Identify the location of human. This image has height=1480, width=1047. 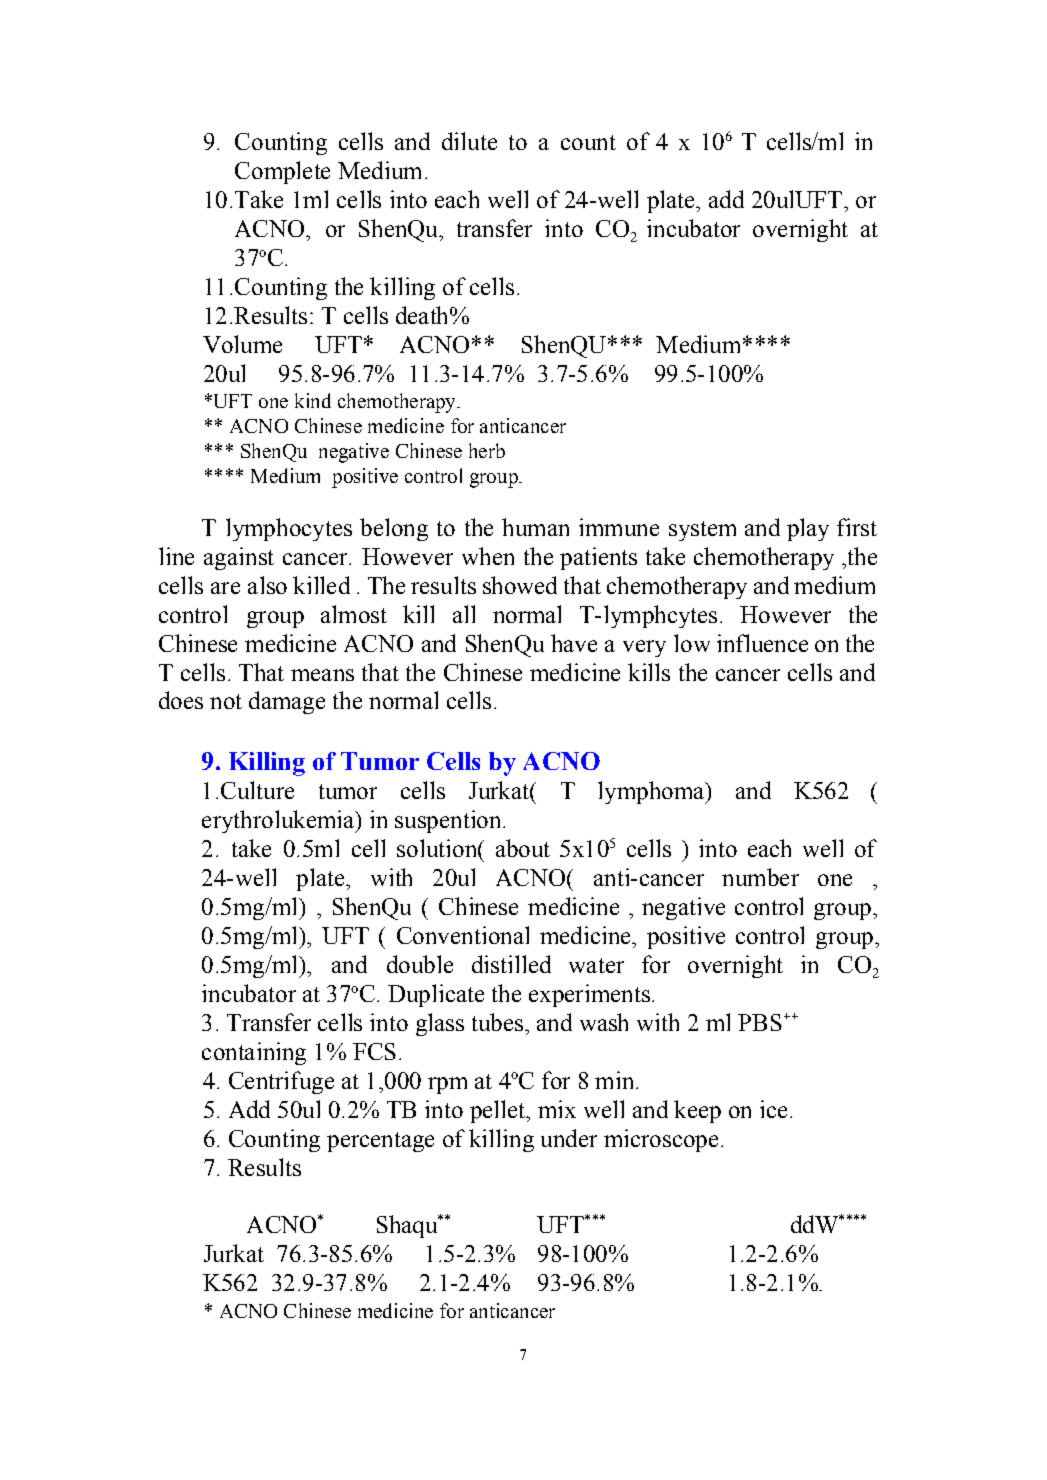
(535, 527).
